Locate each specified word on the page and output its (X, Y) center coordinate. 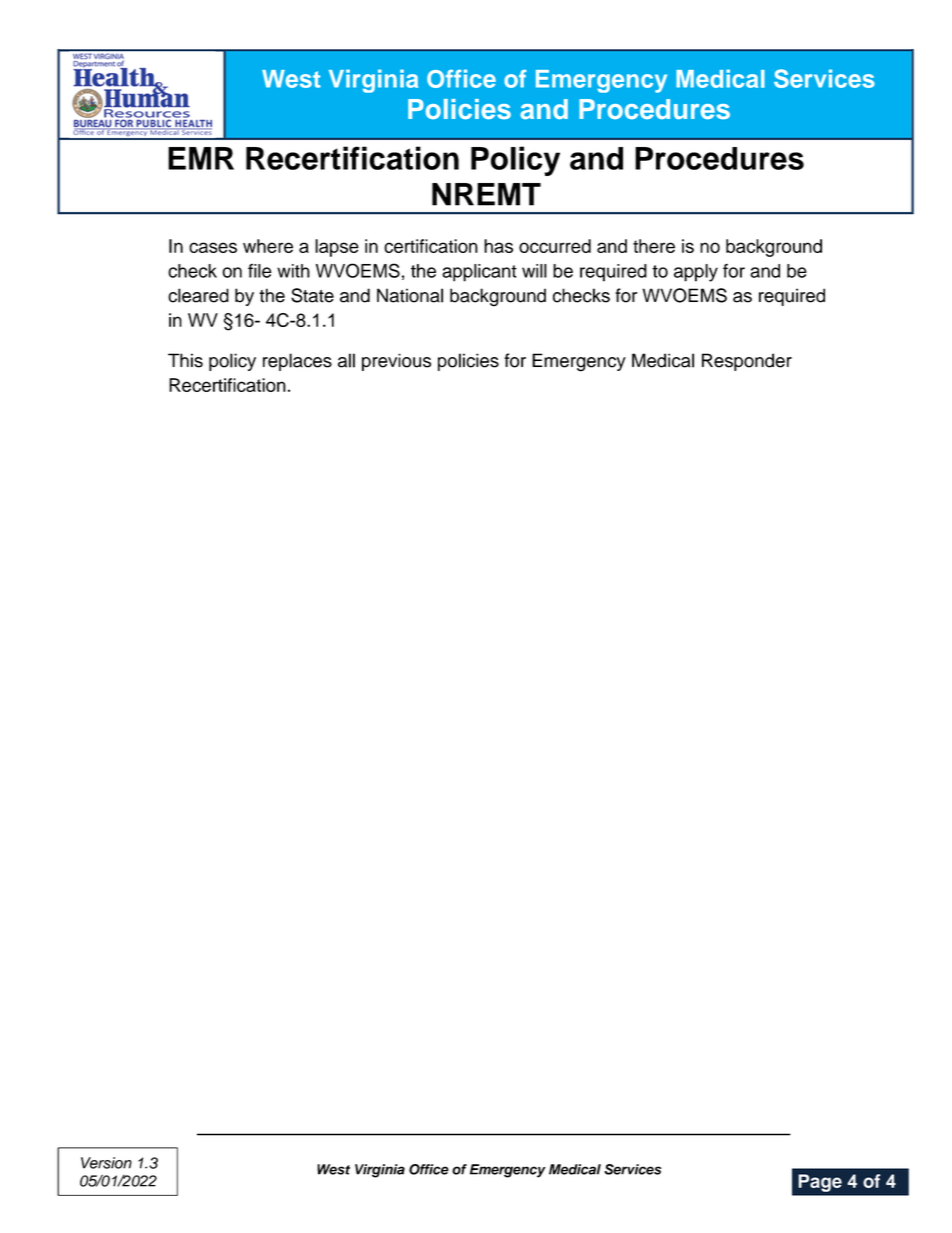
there (654, 246)
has (498, 246)
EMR (201, 158)
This (185, 360)
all (346, 360)
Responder (747, 362)
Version (106, 1163)
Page (820, 1183)
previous (396, 362)
